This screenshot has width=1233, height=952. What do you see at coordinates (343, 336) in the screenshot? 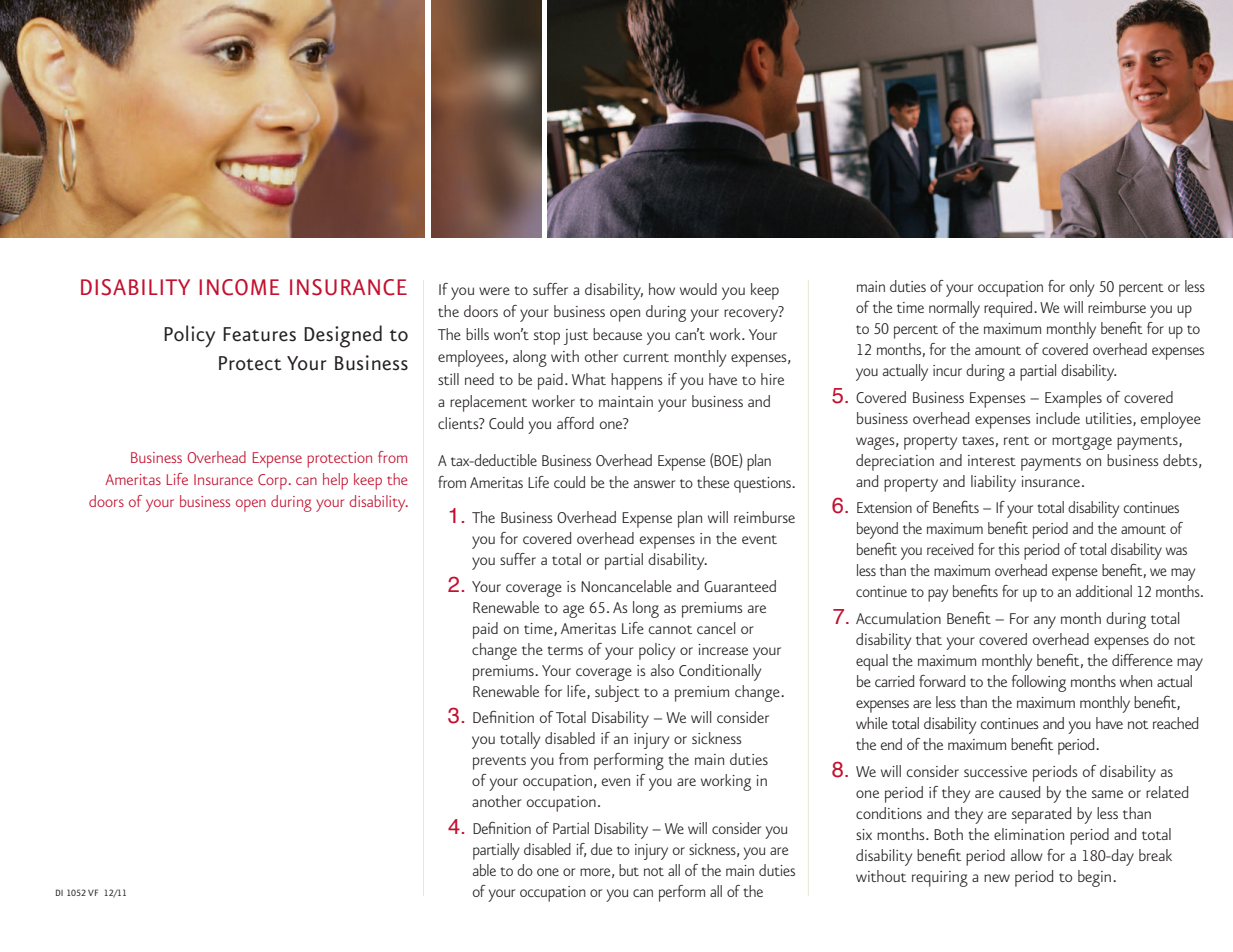
I see `Designed` at bounding box center [343, 336].
